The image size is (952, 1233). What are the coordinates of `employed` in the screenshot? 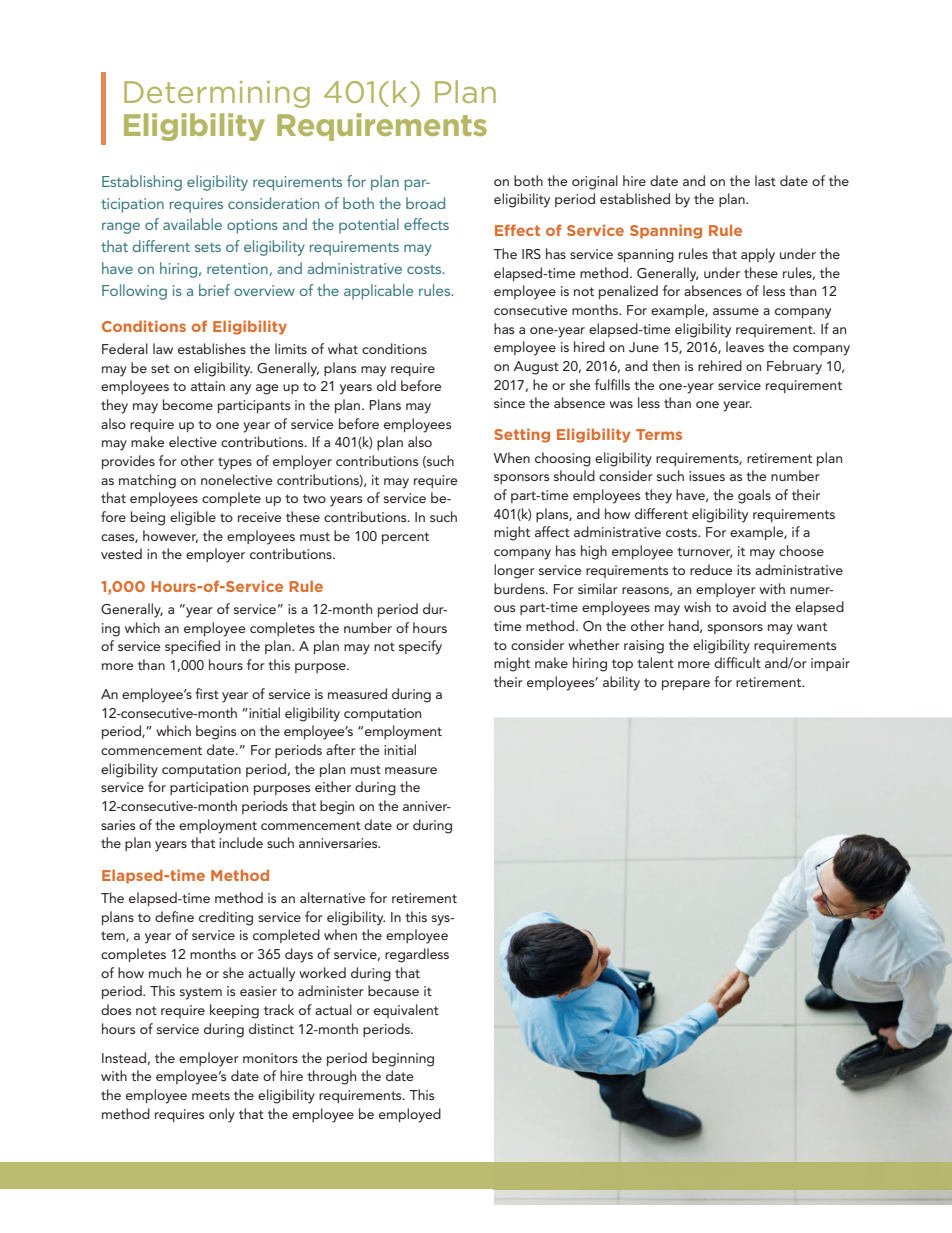 It's located at (410, 1115).
